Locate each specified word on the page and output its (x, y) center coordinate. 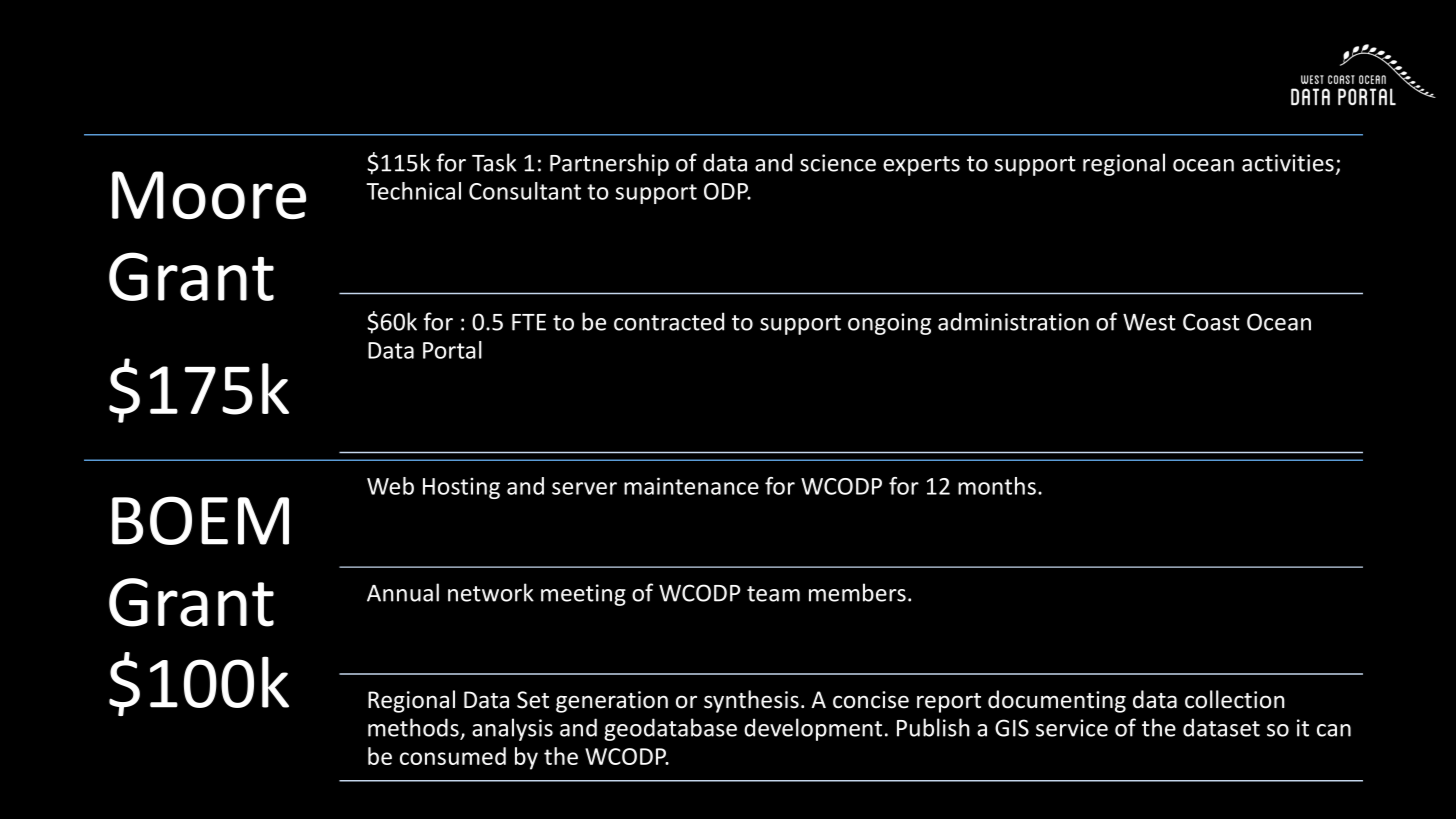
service (1072, 728)
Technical (413, 191)
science (838, 163)
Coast (1211, 322)
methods (413, 727)
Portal (452, 350)
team (773, 594)
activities (1288, 163)
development (813, 729)
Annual (403, 592)
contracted (669, 321)
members (857, 592)
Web (390, 486)
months (997, 486)
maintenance (691, 486)
